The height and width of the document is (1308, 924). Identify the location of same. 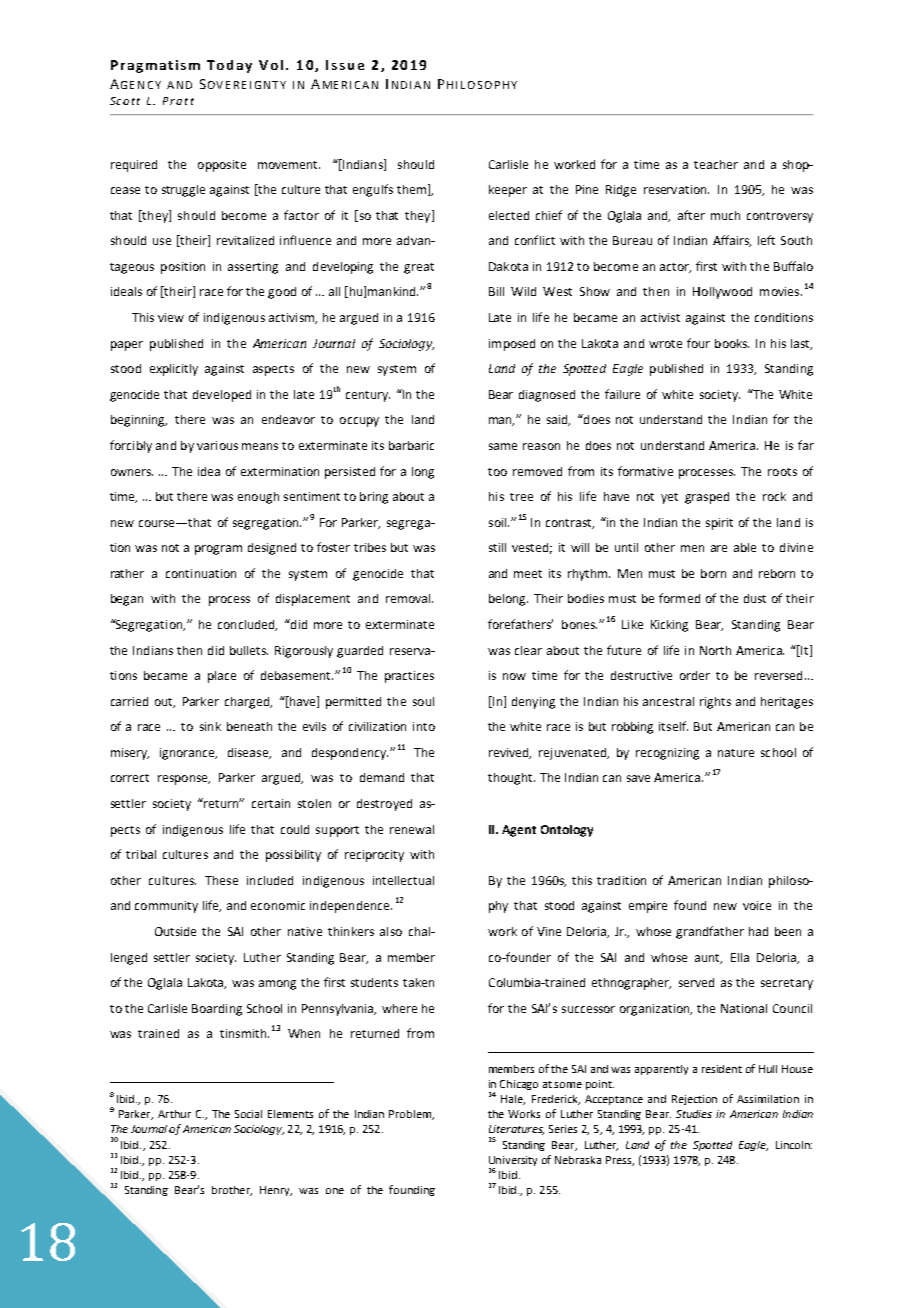
(503, 446).
